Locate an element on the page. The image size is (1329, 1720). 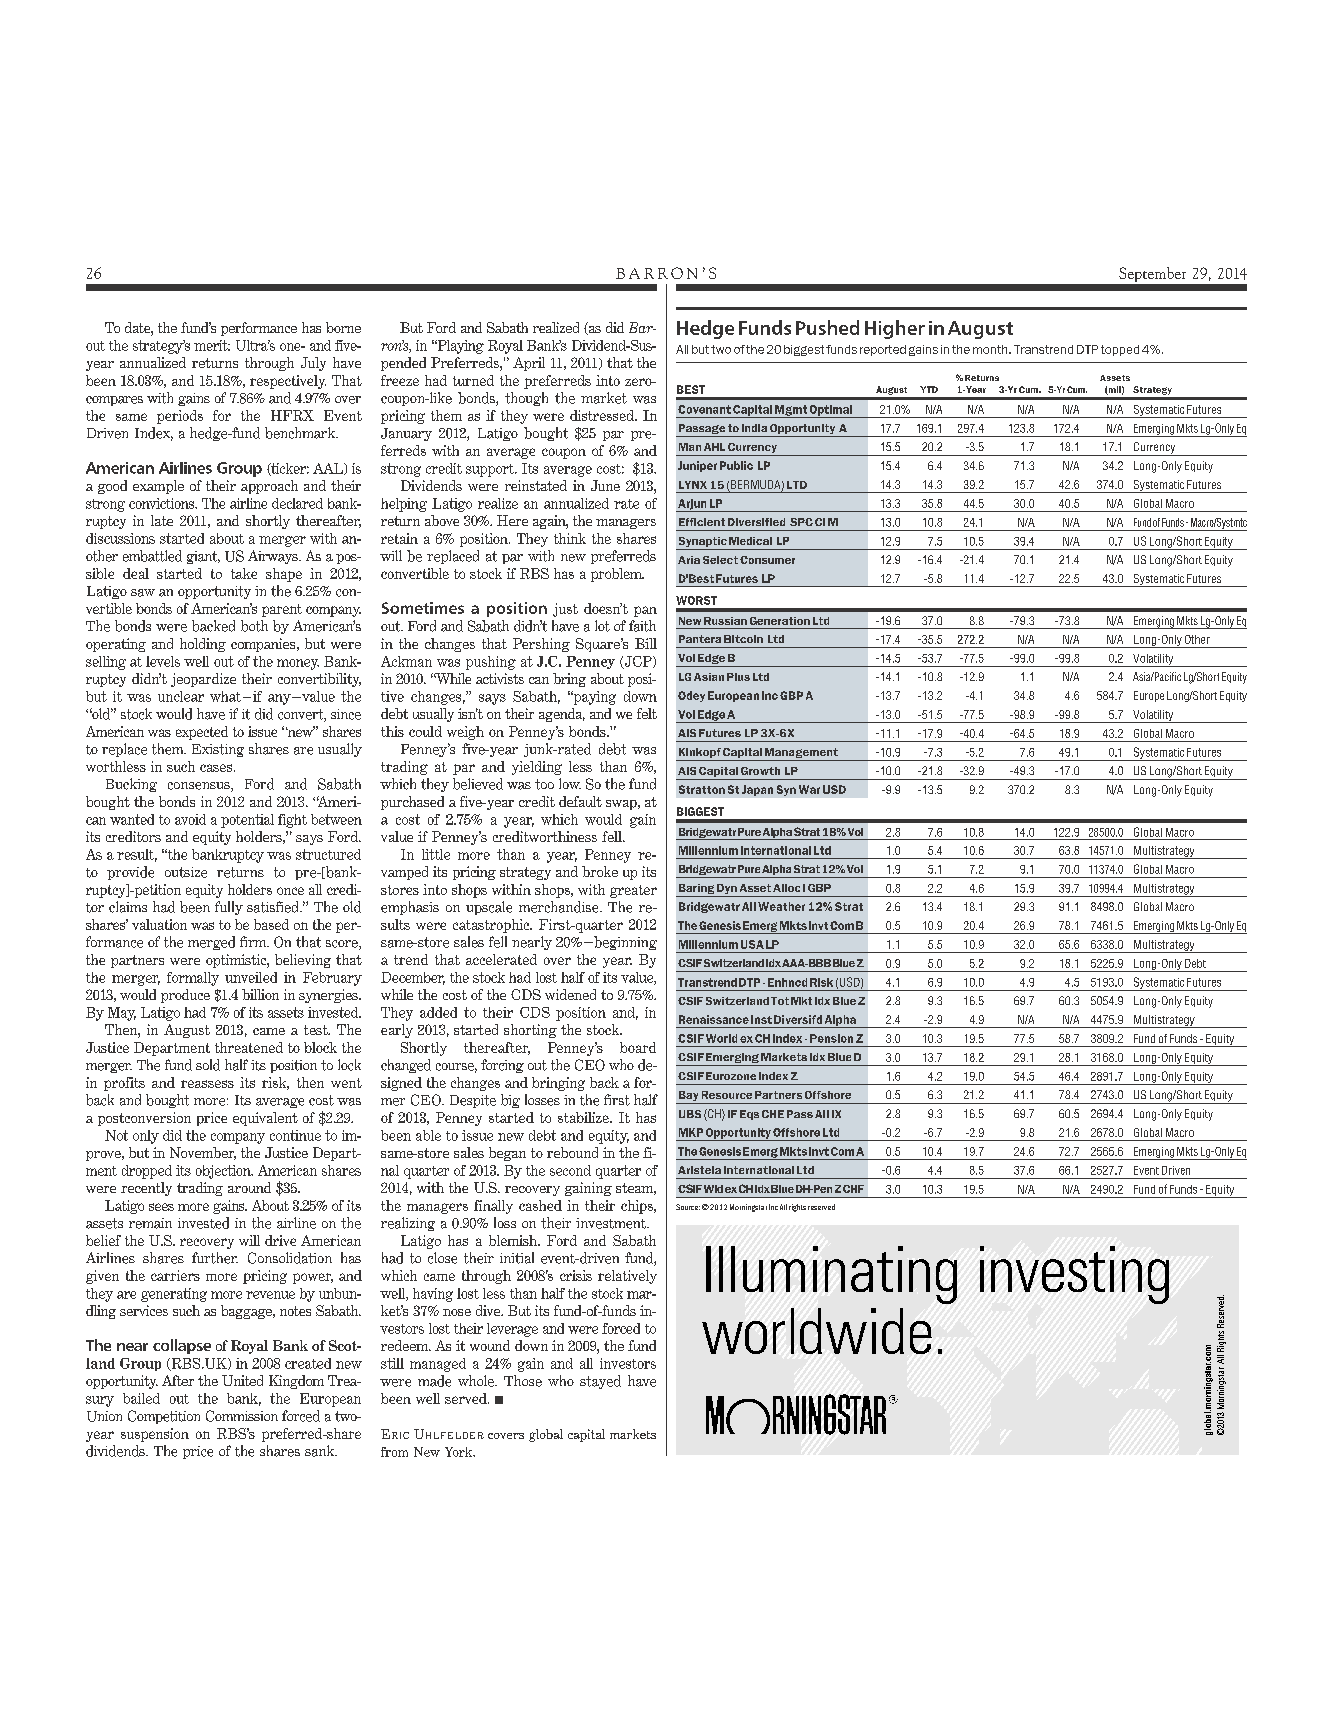
YTD is located at coordinates (929, 389).
